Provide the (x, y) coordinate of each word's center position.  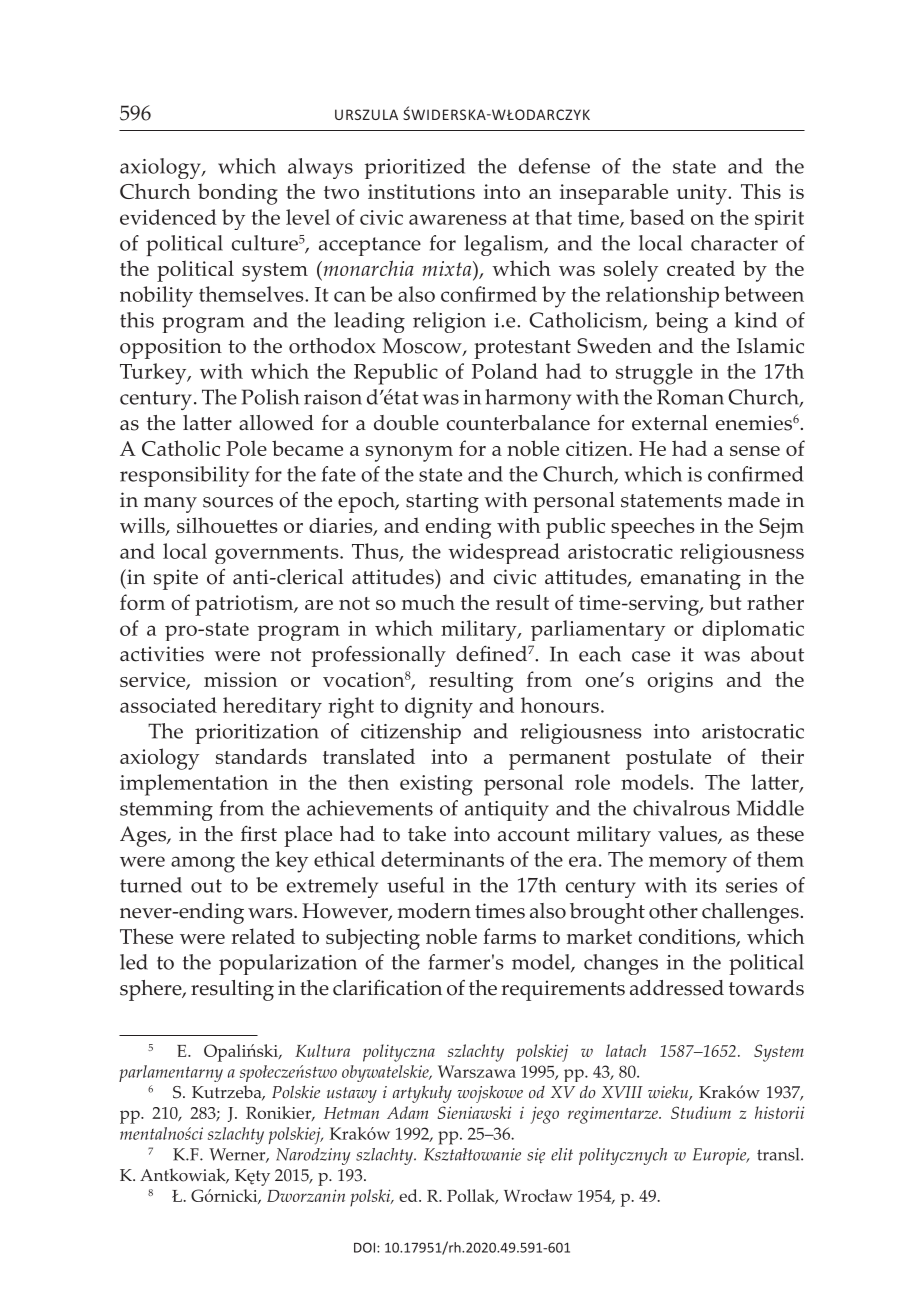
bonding (238, 194)
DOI (366, 1247)
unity (703, 194)
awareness (458, 219)
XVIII (622, 1092)
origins (680, 682)
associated (168, 705)
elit (562, 1154)
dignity (439, 708)
